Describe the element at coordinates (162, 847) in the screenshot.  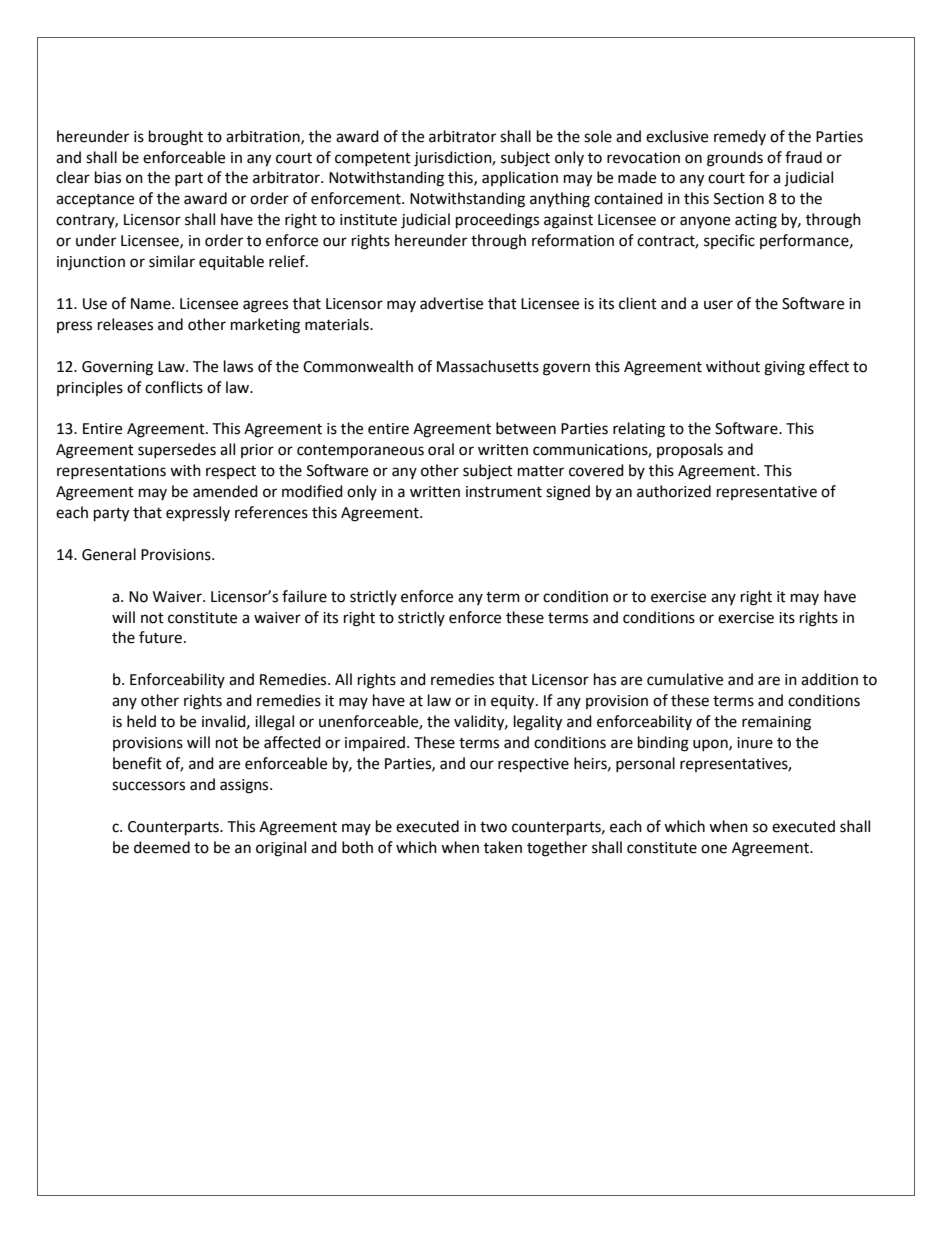
I see `deemed` at that location.
